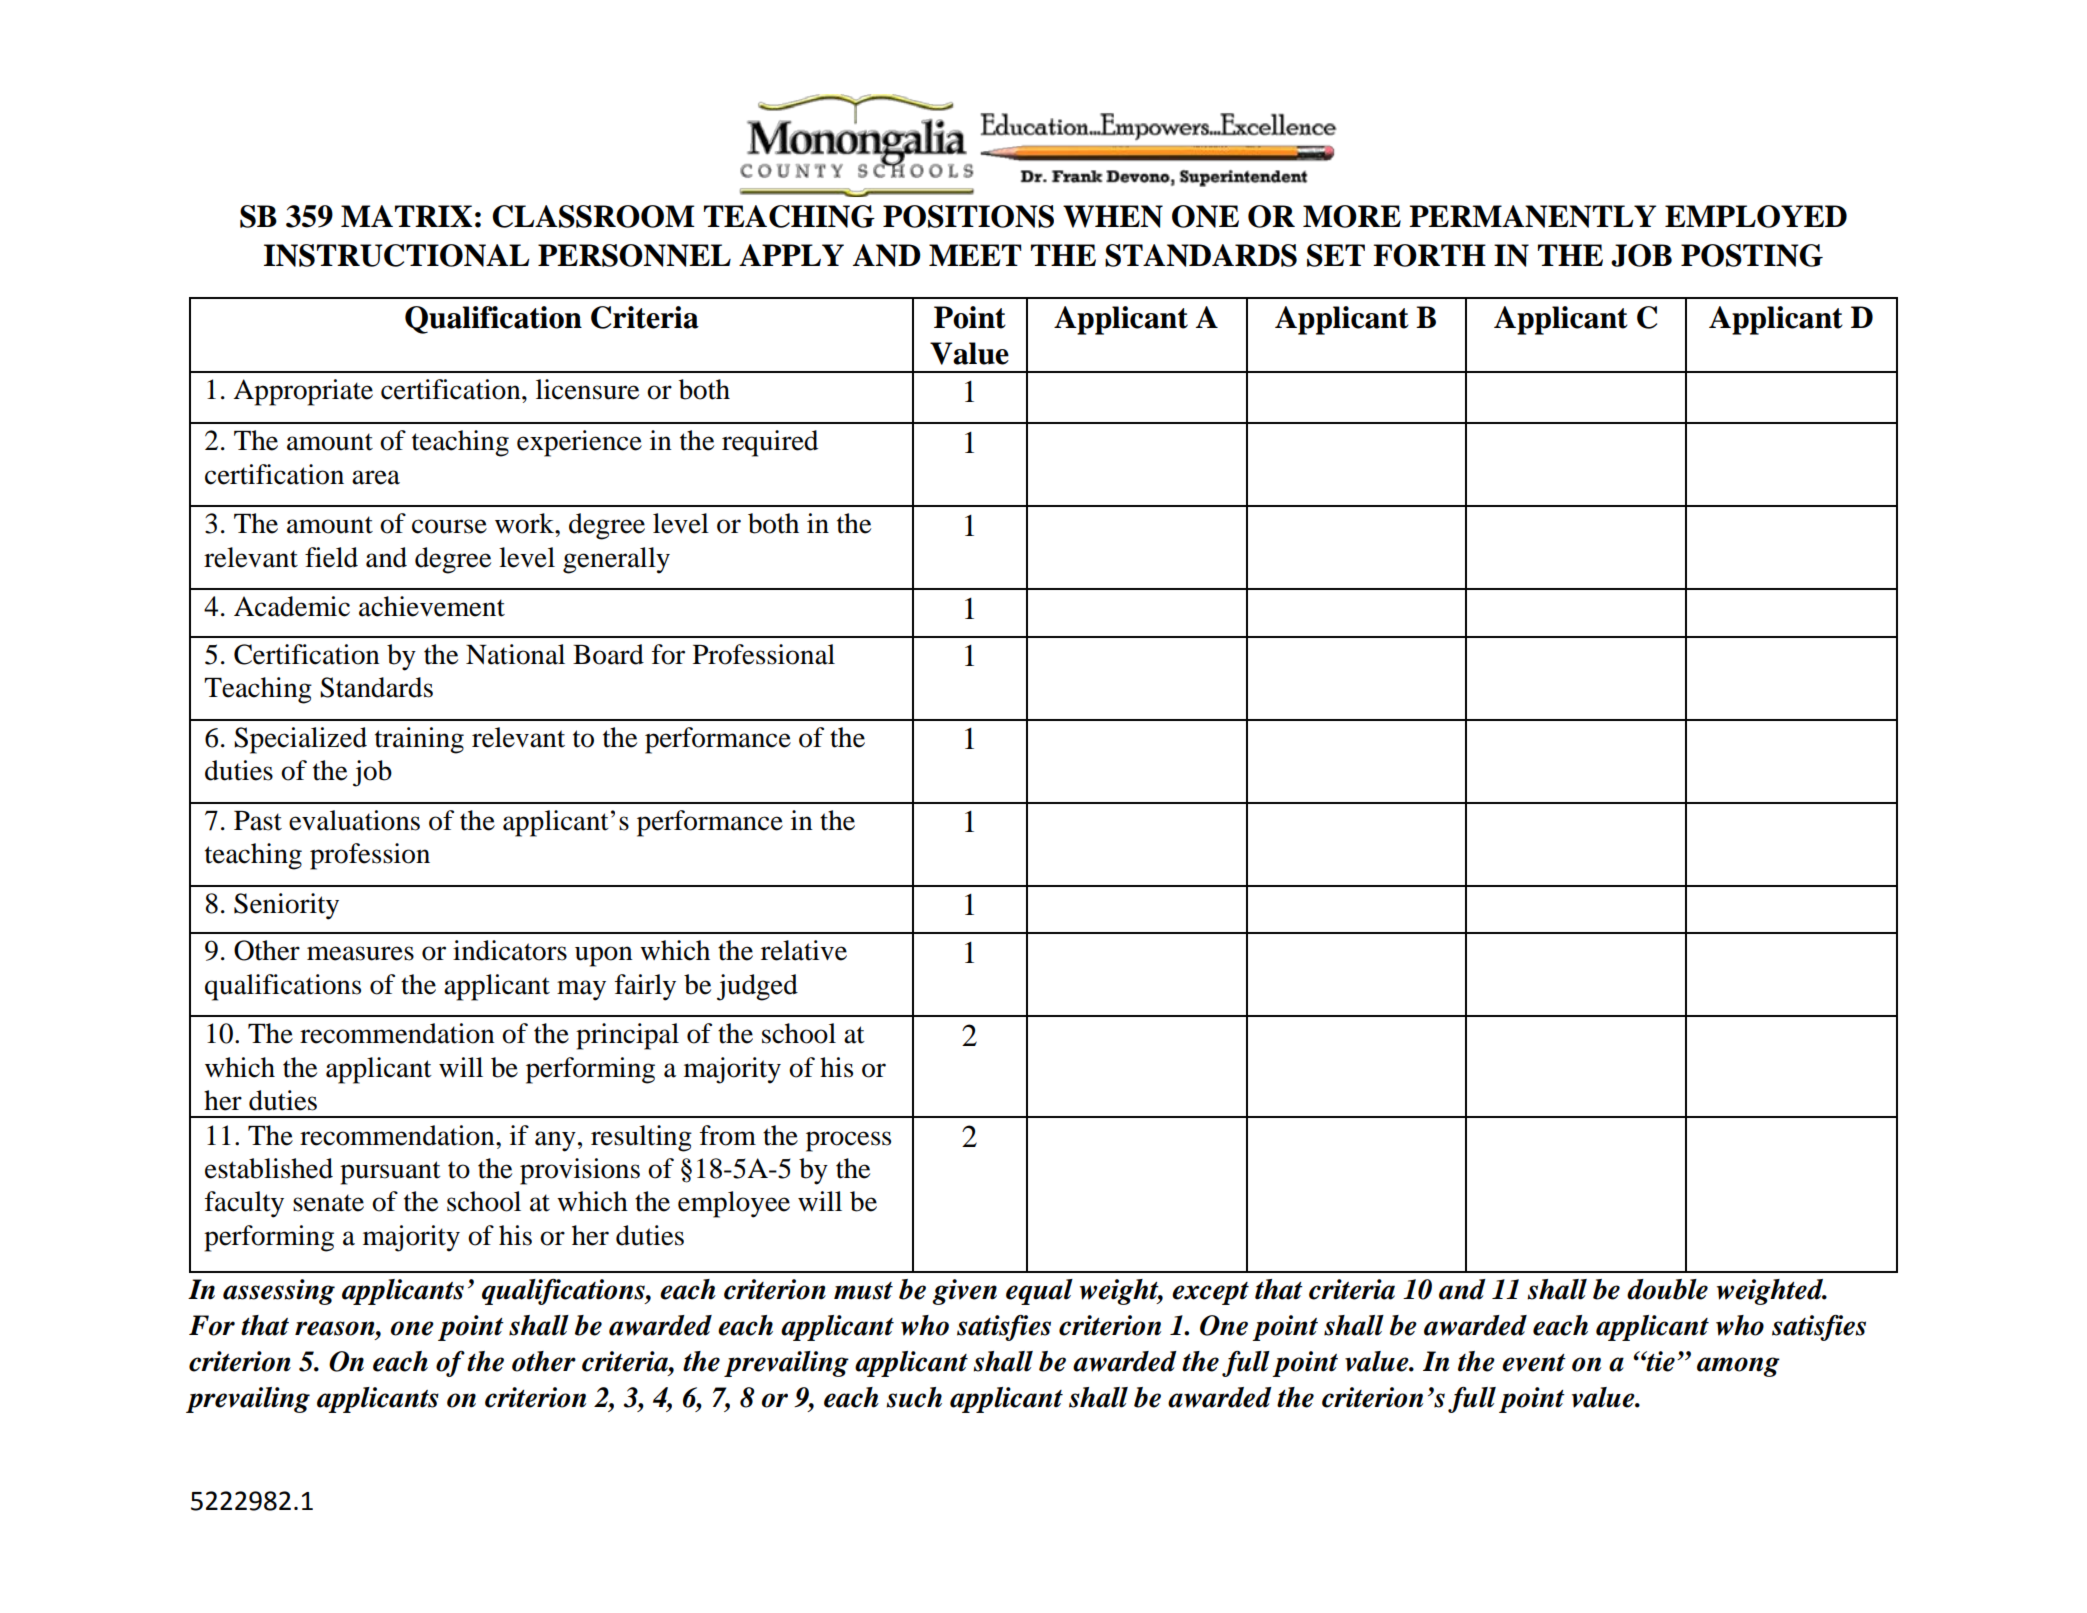 The width and height of the image is (2087, 1613). What do you see at coordinates (848, 1141) in the image?
I see `process` at bounding box center [848, 1141].
